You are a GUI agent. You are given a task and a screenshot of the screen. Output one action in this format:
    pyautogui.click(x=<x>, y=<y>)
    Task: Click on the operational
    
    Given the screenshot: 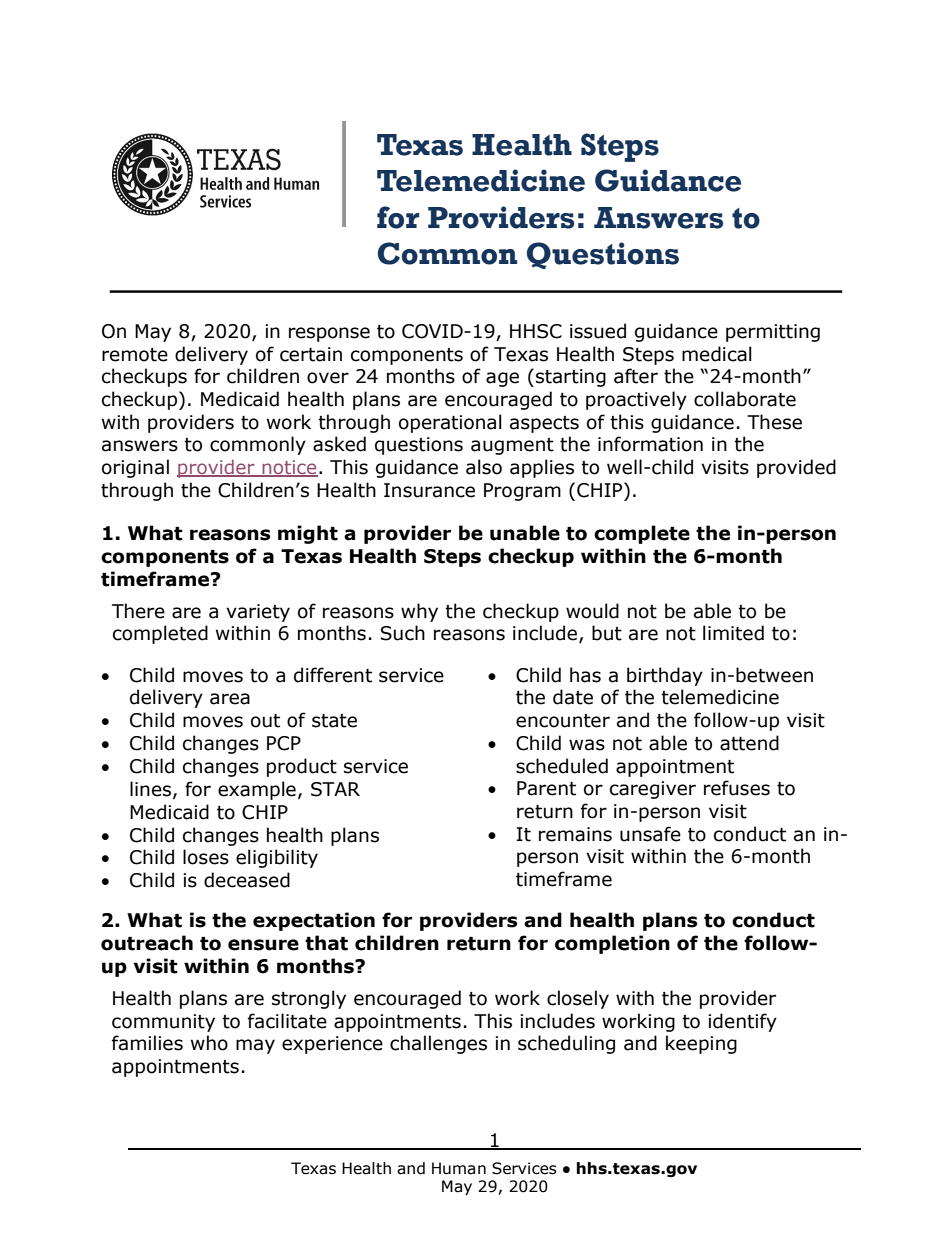 What is the action you would take?
    pyautogui.click(x=450, y=423)
